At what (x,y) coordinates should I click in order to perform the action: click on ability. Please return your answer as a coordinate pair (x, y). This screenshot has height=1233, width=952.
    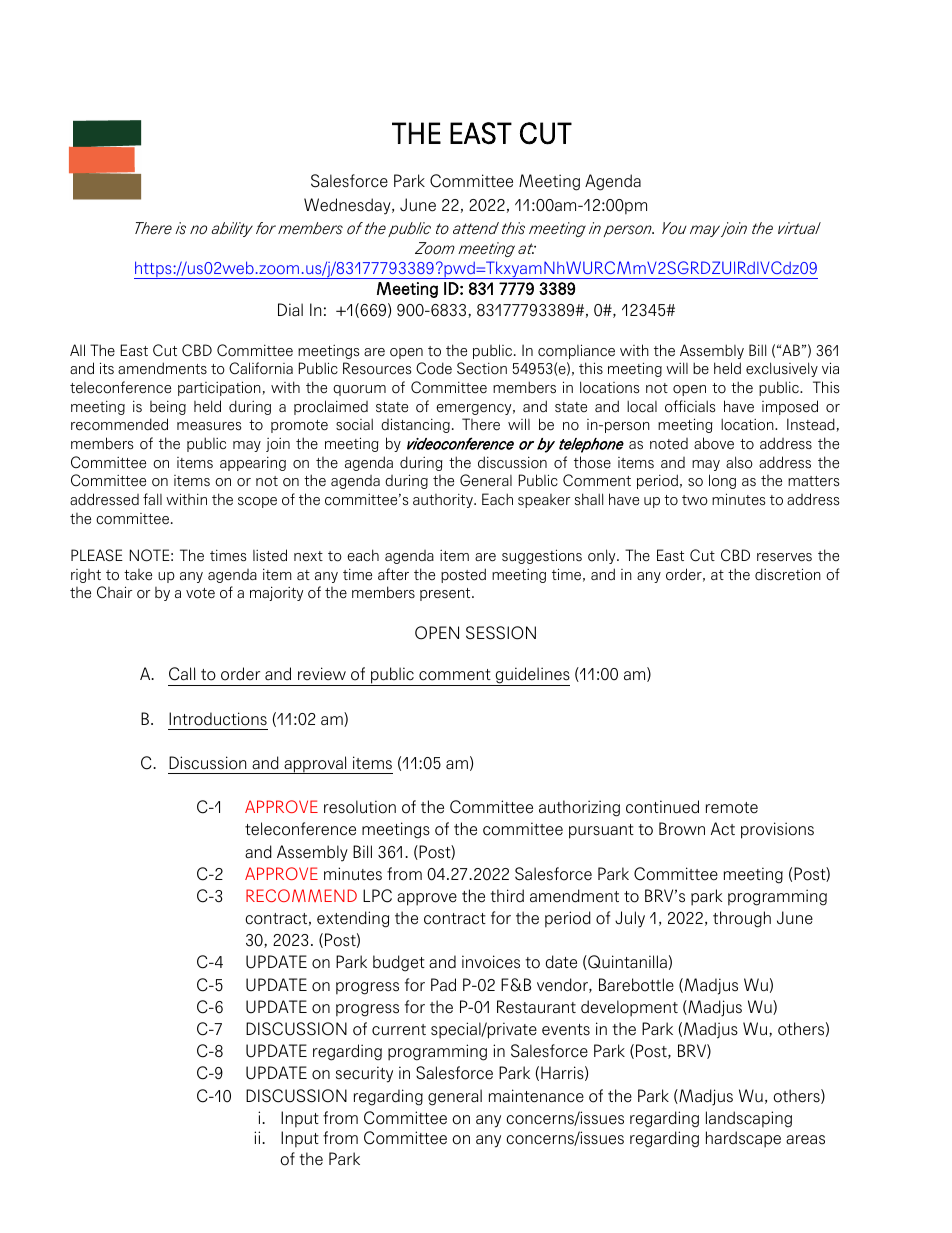
    Looking at the image, I should click on (232, 229).
